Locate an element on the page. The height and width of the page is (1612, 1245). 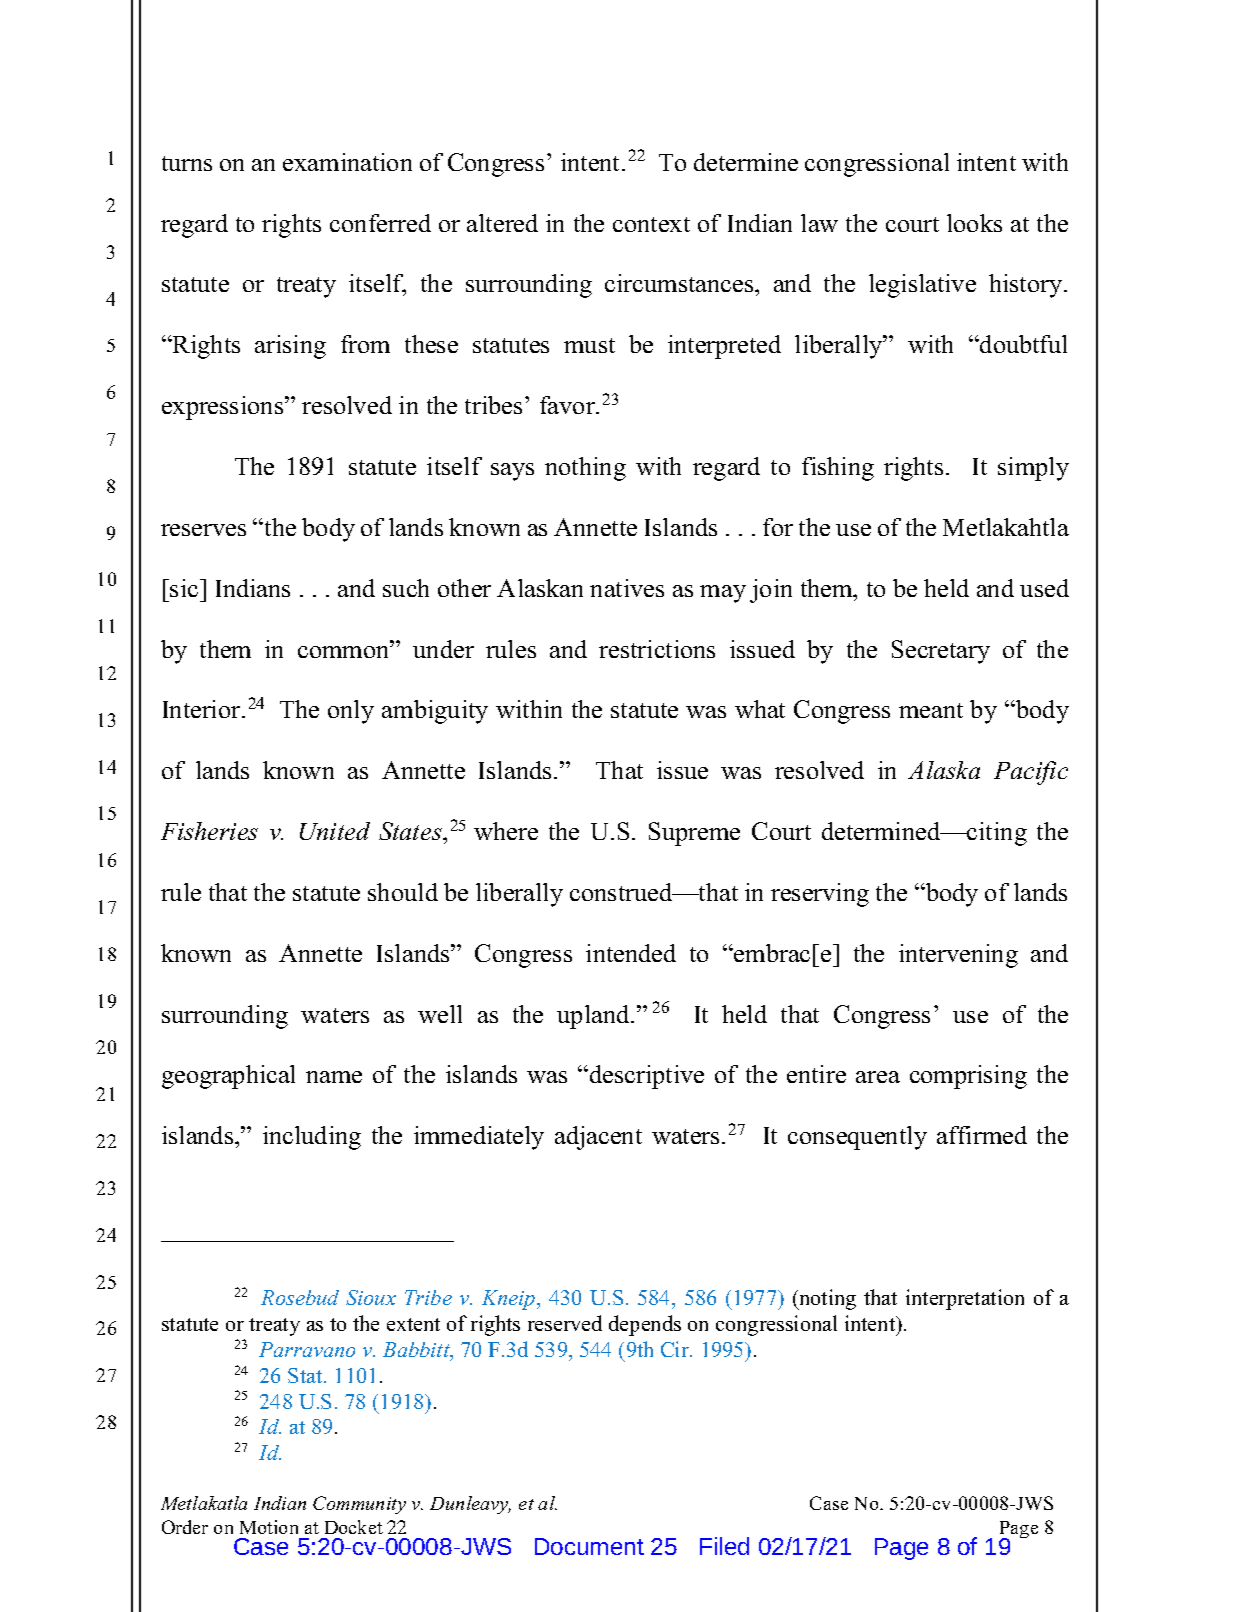
Motion is located at coordinates (269, 1527).
